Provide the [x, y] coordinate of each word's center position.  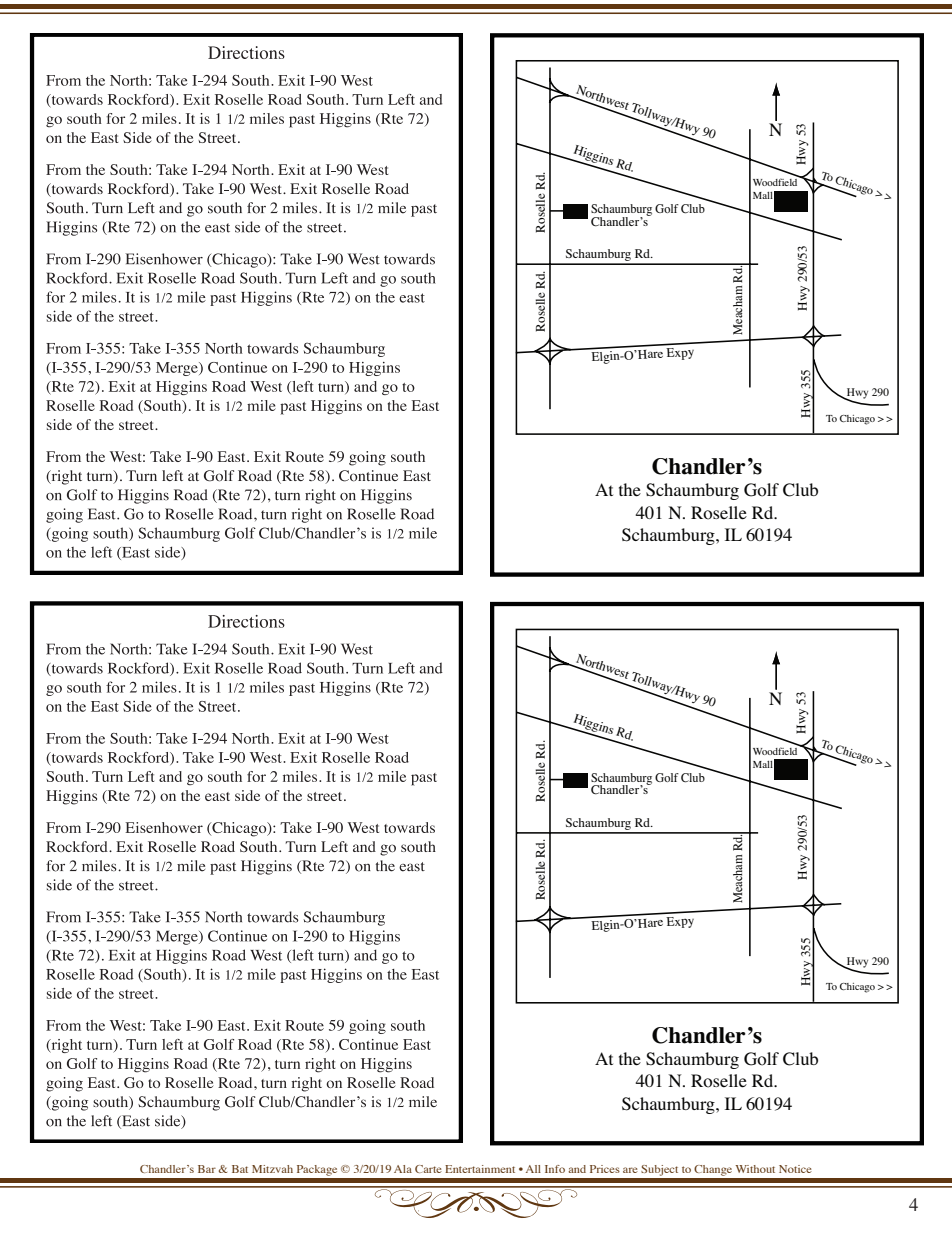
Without [755, 1169]
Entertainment [480, 1169]
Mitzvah [272, 1169]
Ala [403, 1169]
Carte [428, 1169]
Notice [795, 1169]
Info [555, 1169]
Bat [240, 1169]
